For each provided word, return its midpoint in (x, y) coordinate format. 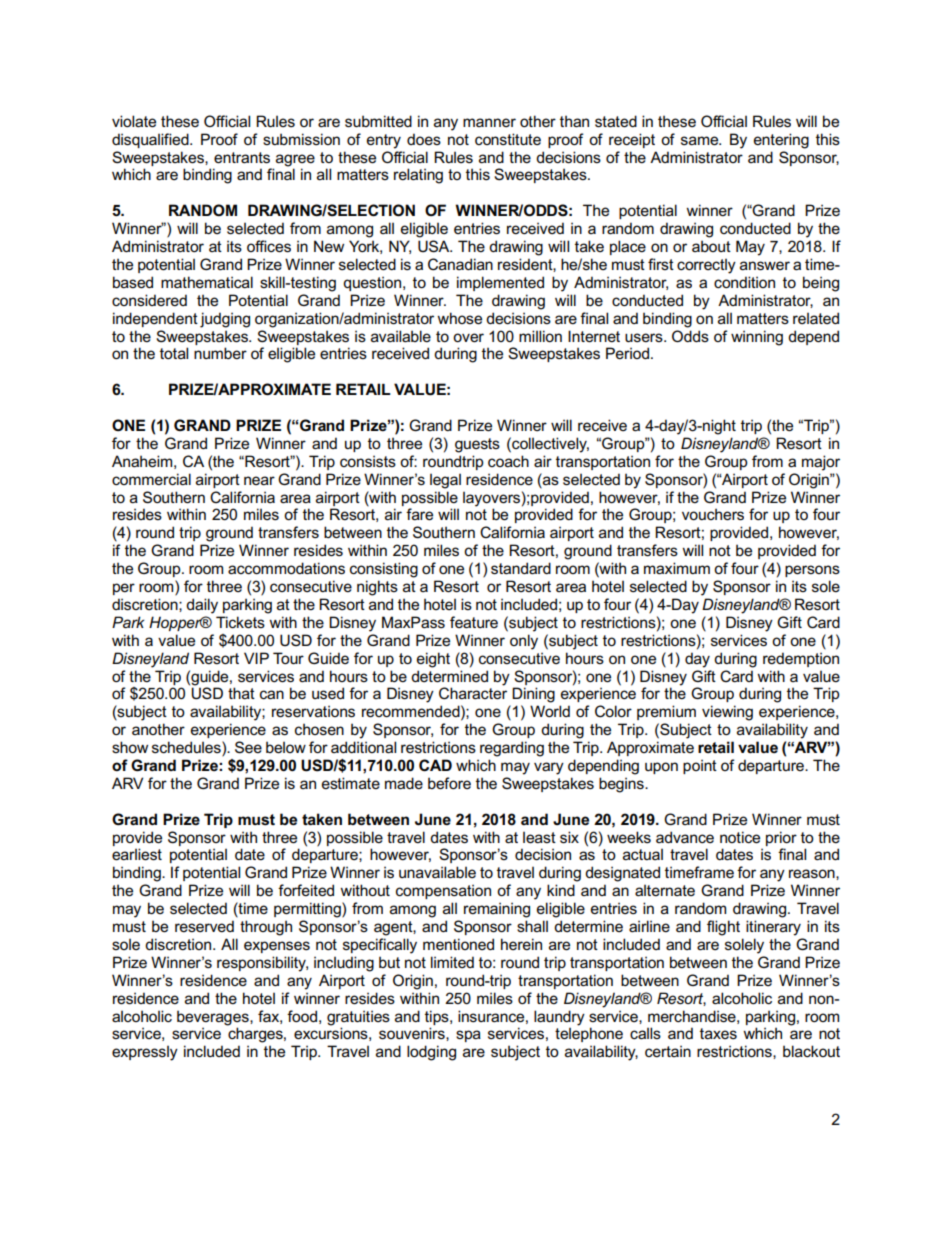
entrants (242, 158)
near (259, 480)
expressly (145, 1053)
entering (781, 141)
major (821, 463)
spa (468, 1036)
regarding (512, 749)
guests (477, 445)
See (248, 747)
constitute (508, 139)
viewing (727, 713)
